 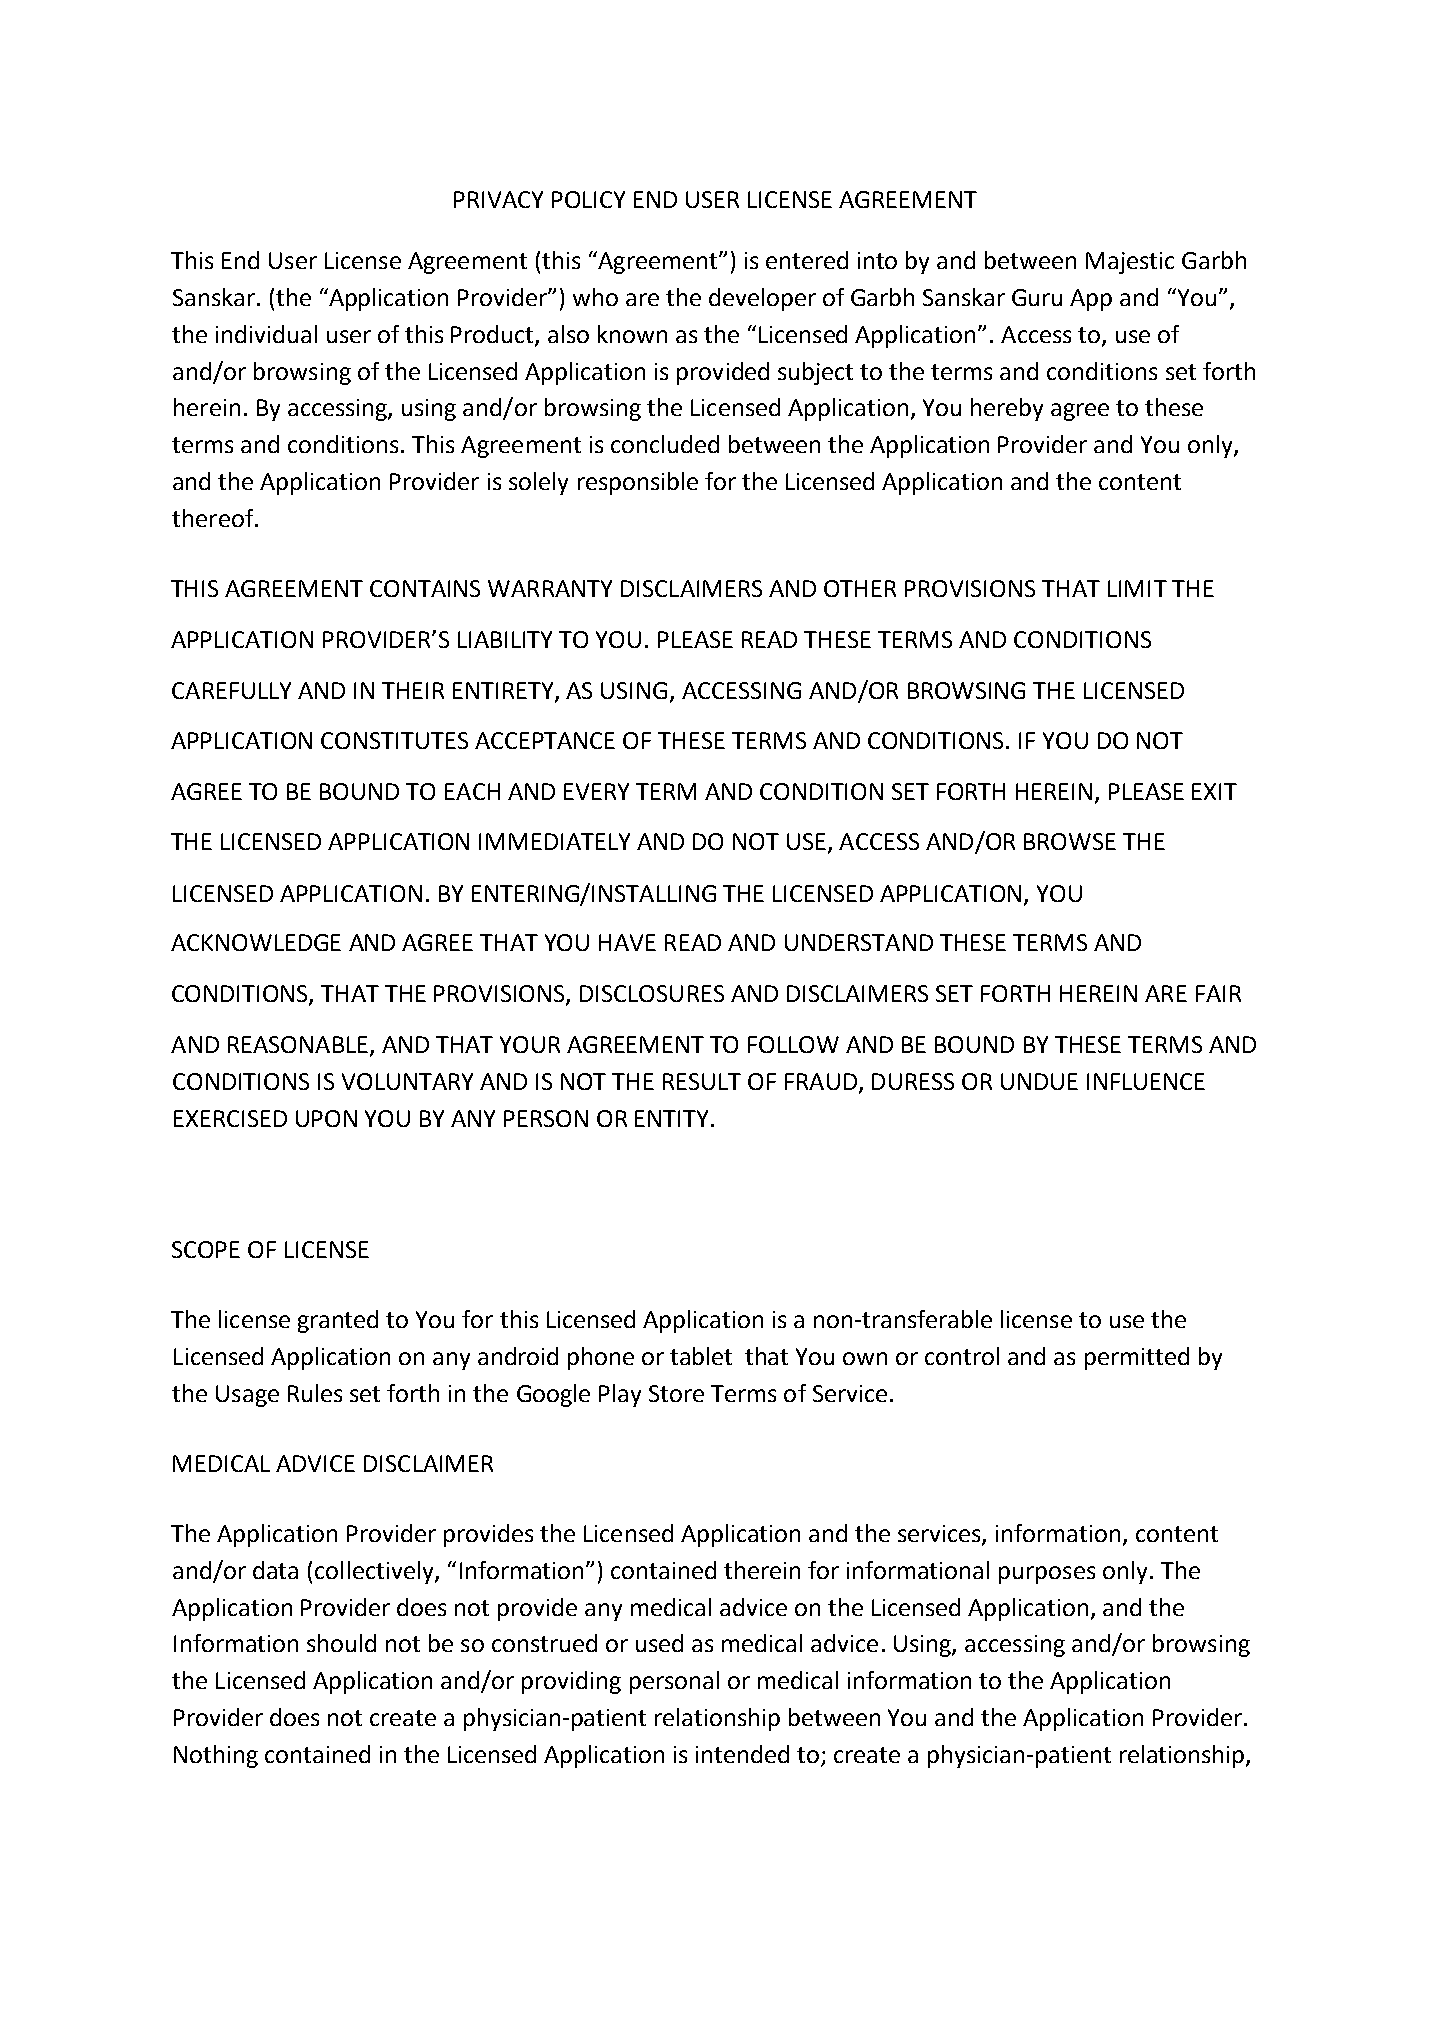 I want to click on should, so click(x=341, y=1643).
